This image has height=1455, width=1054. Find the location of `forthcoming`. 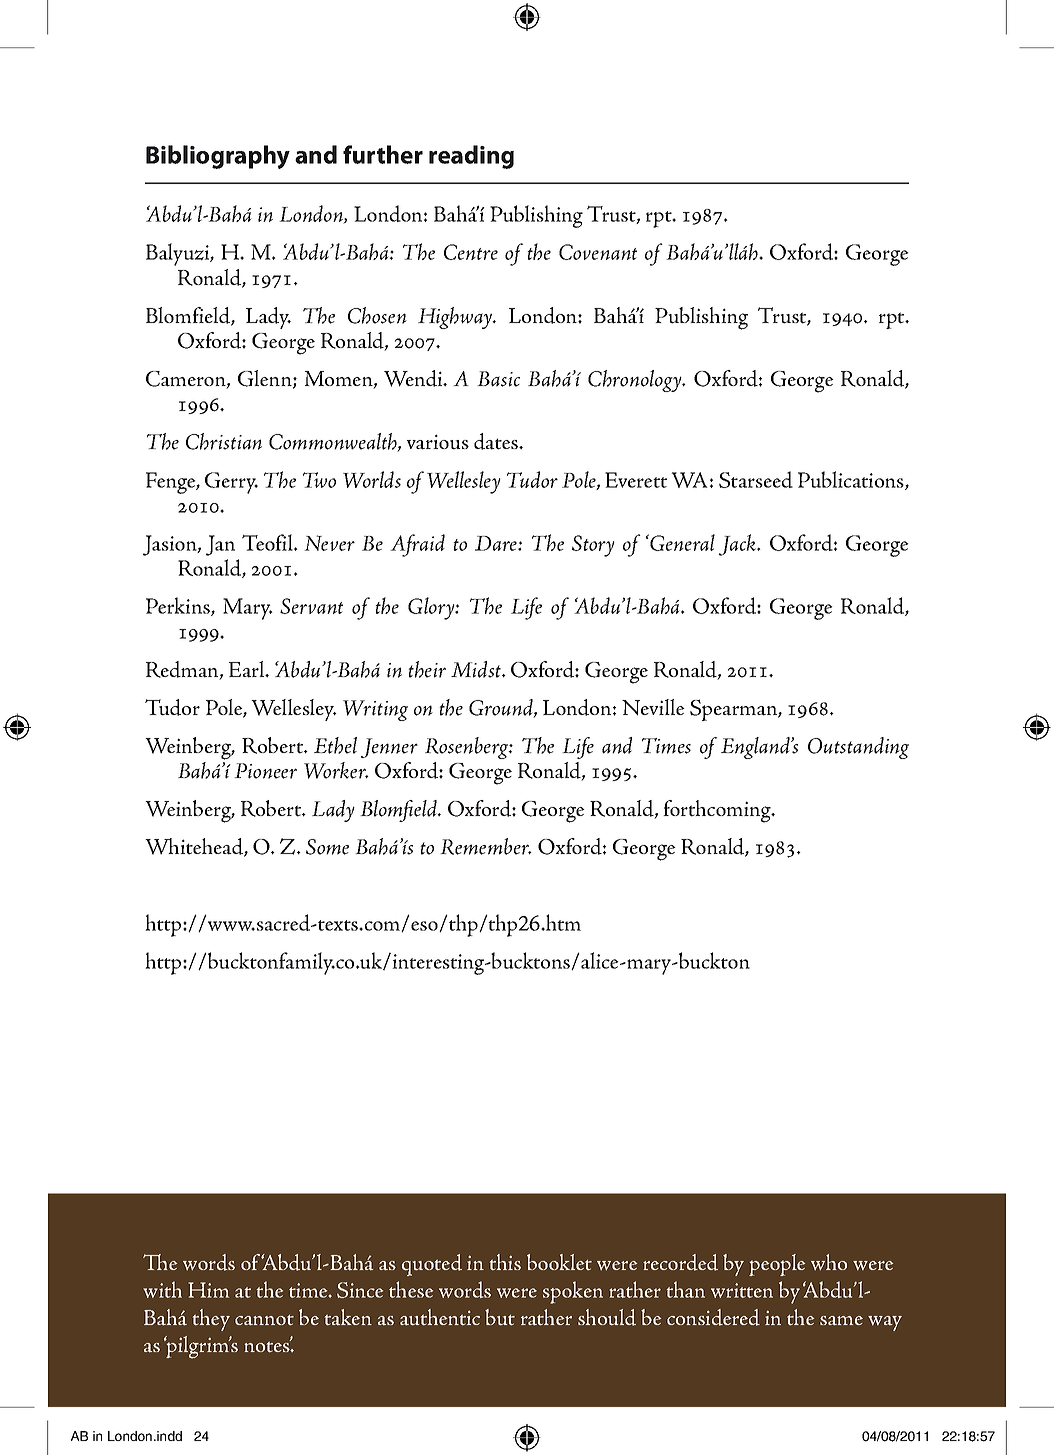

forthcoming is located at coordinates (718, 811).
